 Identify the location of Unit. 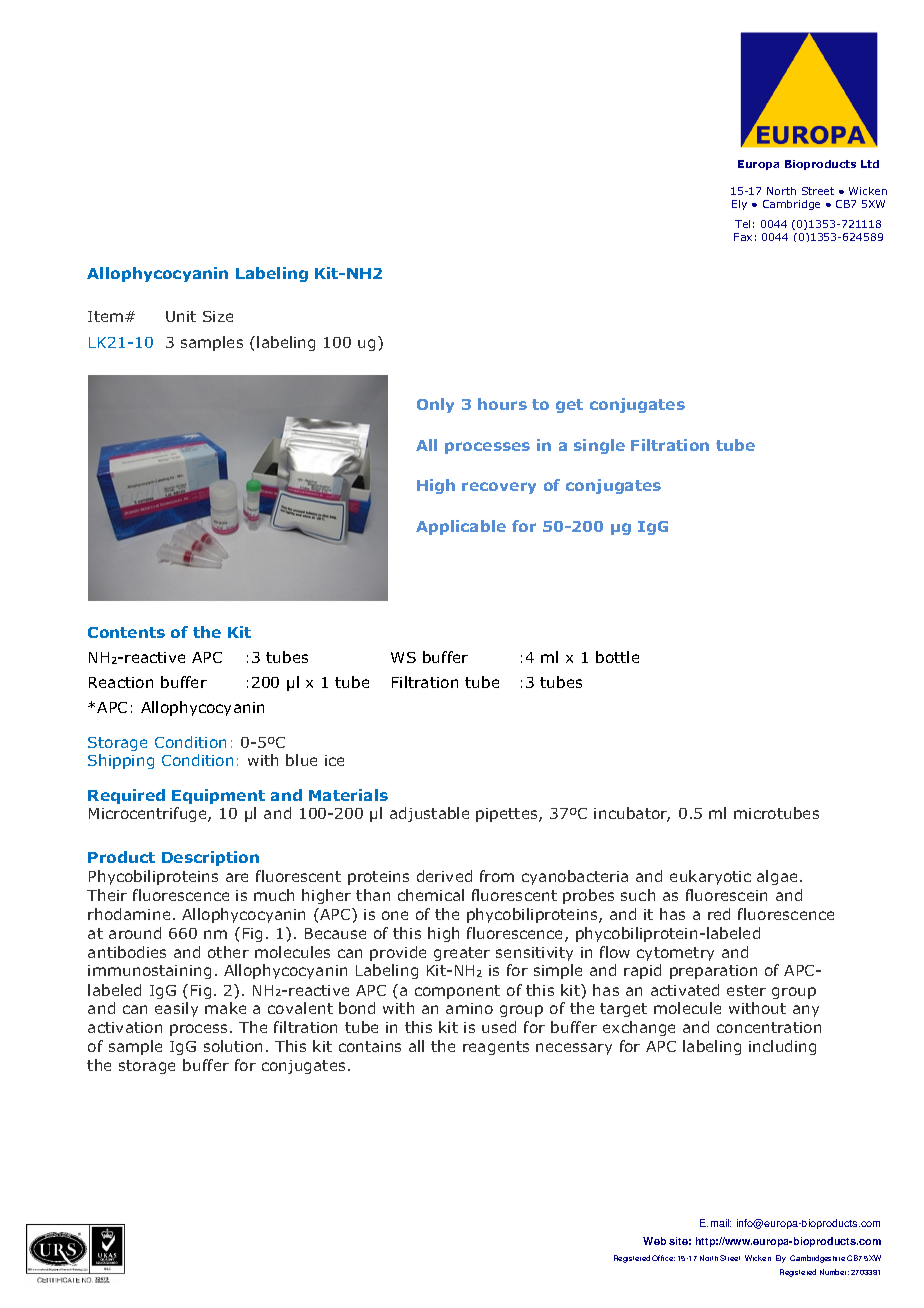
(181, 316).
